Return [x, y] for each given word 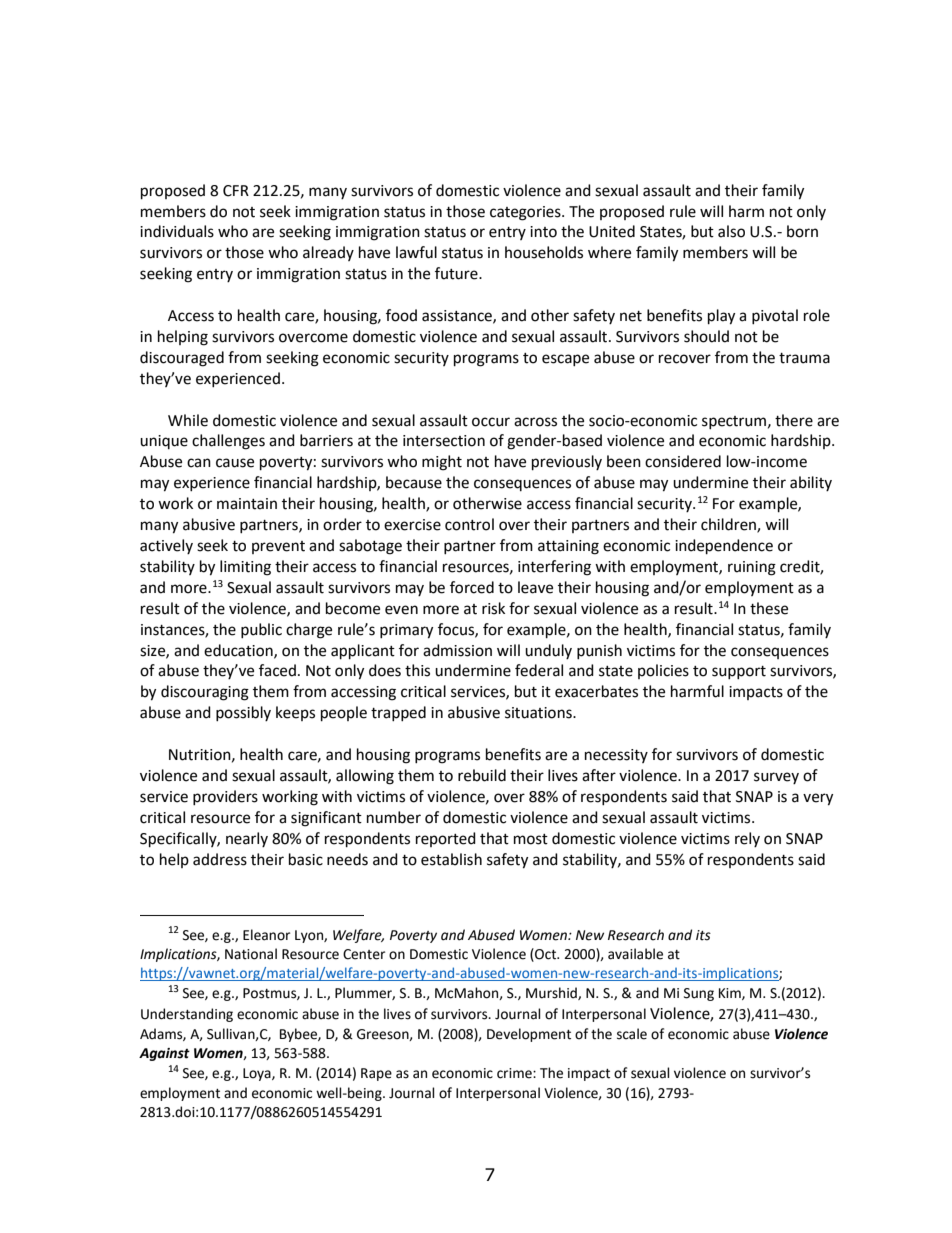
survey [776, 778]
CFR [236, 191]
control [469, 524]
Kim [731, 994]
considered [683, 461]
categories [526, 213]
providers [225, 797]
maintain [247, 504]
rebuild [482, 775]
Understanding [187, 1015]
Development [529, 1035]
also [731, 231]
